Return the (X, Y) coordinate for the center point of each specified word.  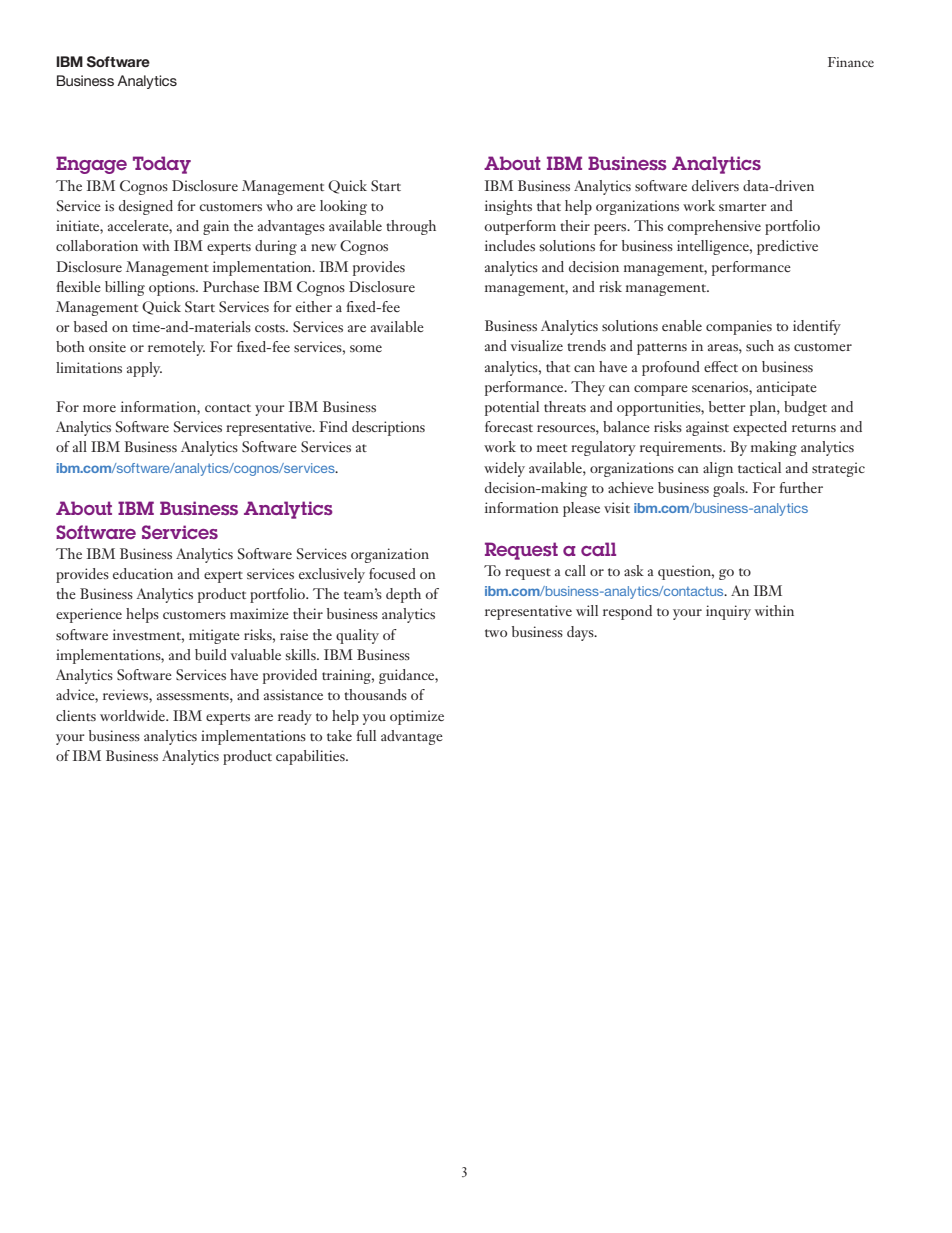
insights (508, 207)
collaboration (97, 245)
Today (162, 165)
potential (512, 408)
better (727, 406)
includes (510, 245)
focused (392, 573)
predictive (787, 247)
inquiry (728, 612)
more (99, 408)
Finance (851, 62)
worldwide (133, 715)
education (143, 573)
